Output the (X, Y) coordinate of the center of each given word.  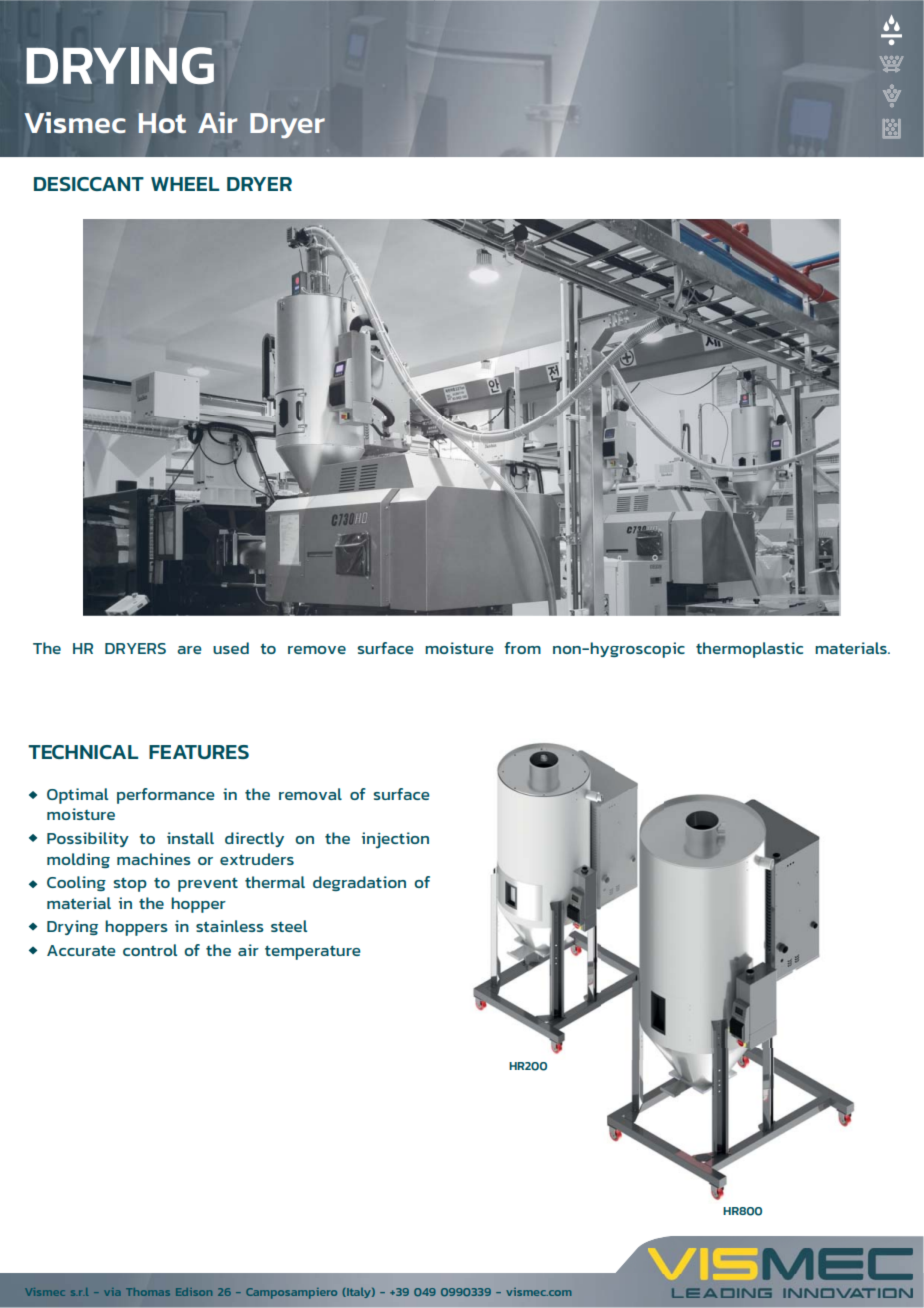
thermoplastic (749, 650)
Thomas (148, 1292)
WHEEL (185, 184)
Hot (162, 123)
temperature (313, 953)
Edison (194, 1292)
